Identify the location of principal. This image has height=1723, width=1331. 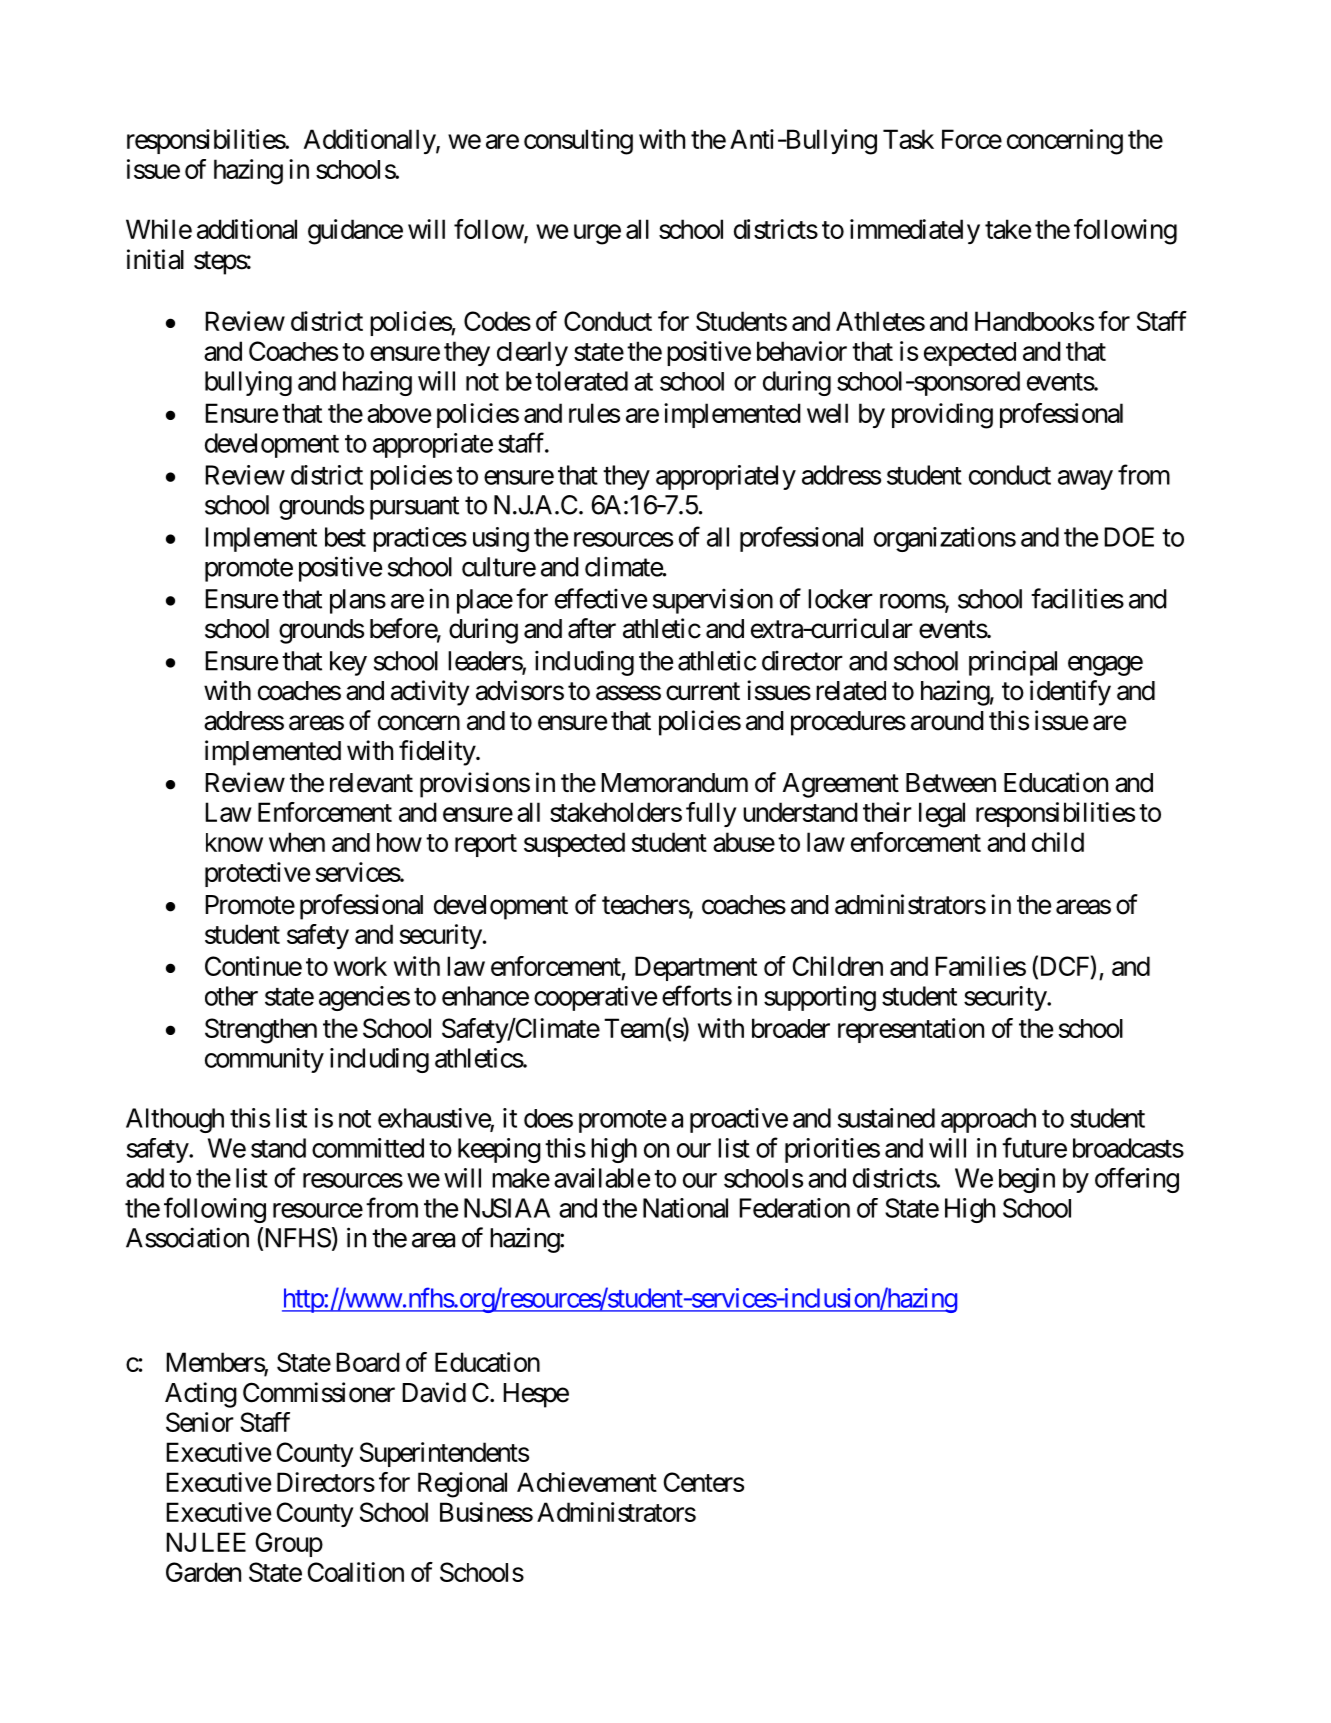
(1013, 663).
